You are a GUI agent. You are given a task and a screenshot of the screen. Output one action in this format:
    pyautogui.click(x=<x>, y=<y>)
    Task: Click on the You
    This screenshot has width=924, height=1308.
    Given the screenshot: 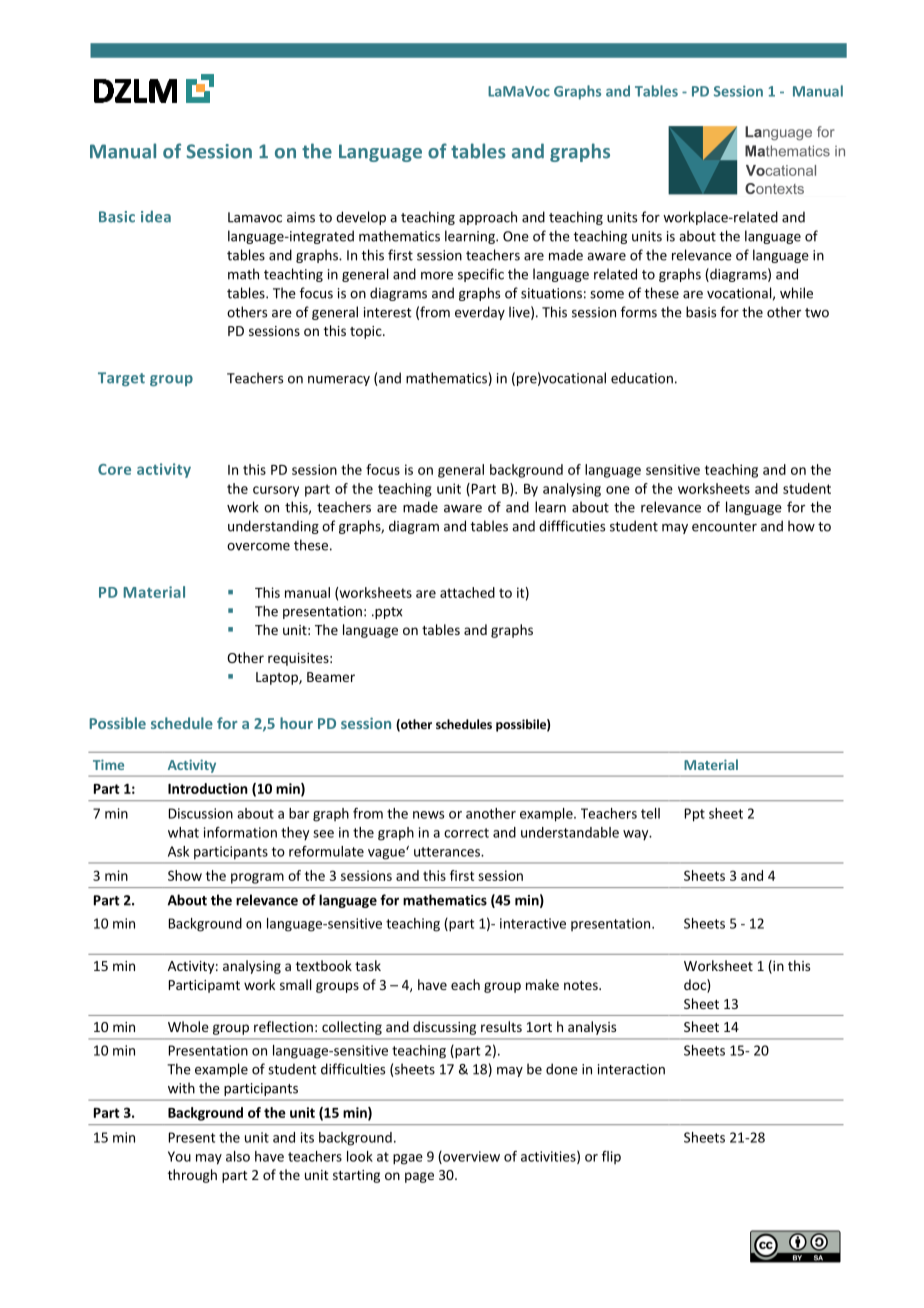 What is the action you would take?
    pyautogui.click(x=179, y=1156)
